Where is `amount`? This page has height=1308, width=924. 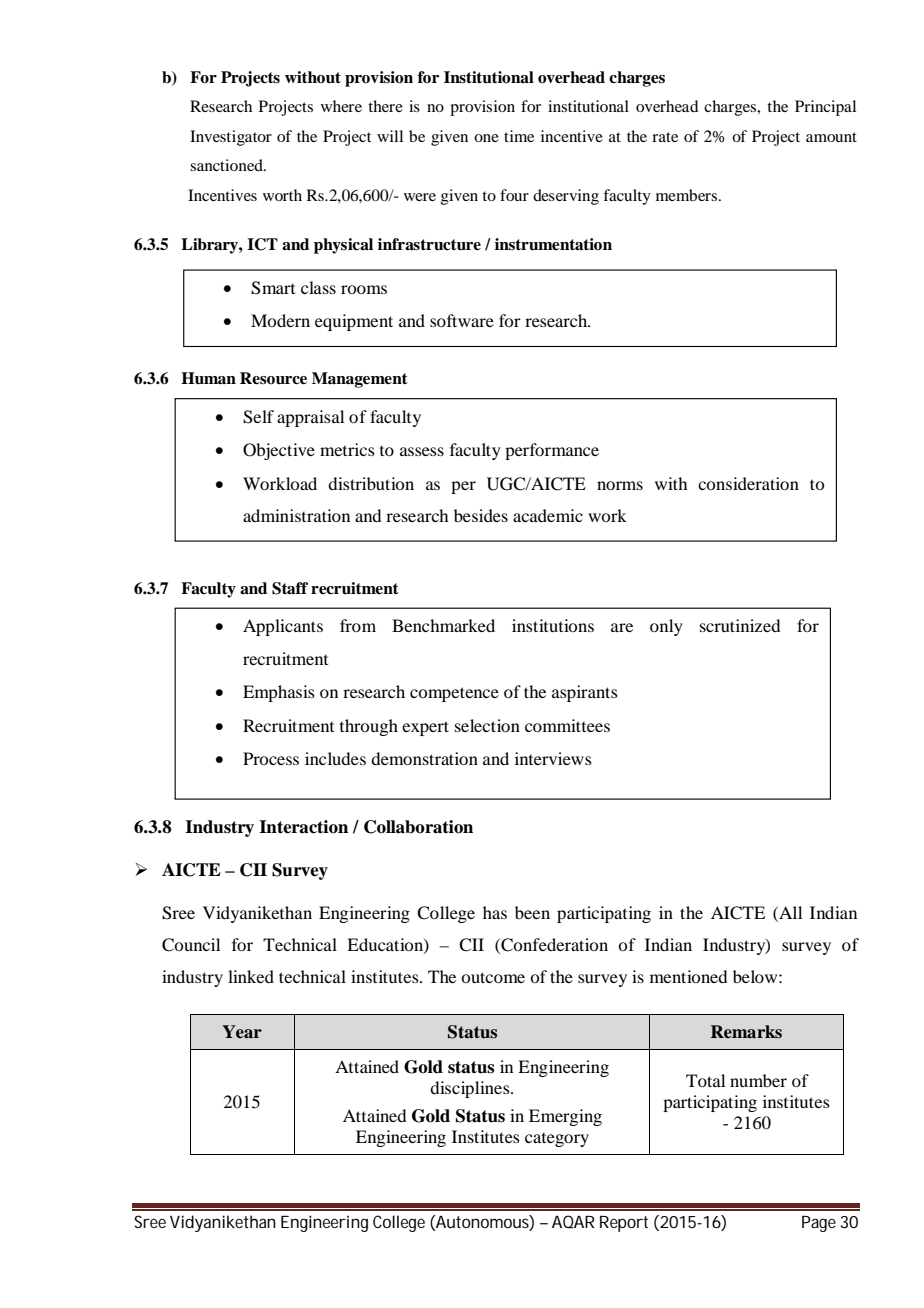
amount is located at coordinates (831, 137).
